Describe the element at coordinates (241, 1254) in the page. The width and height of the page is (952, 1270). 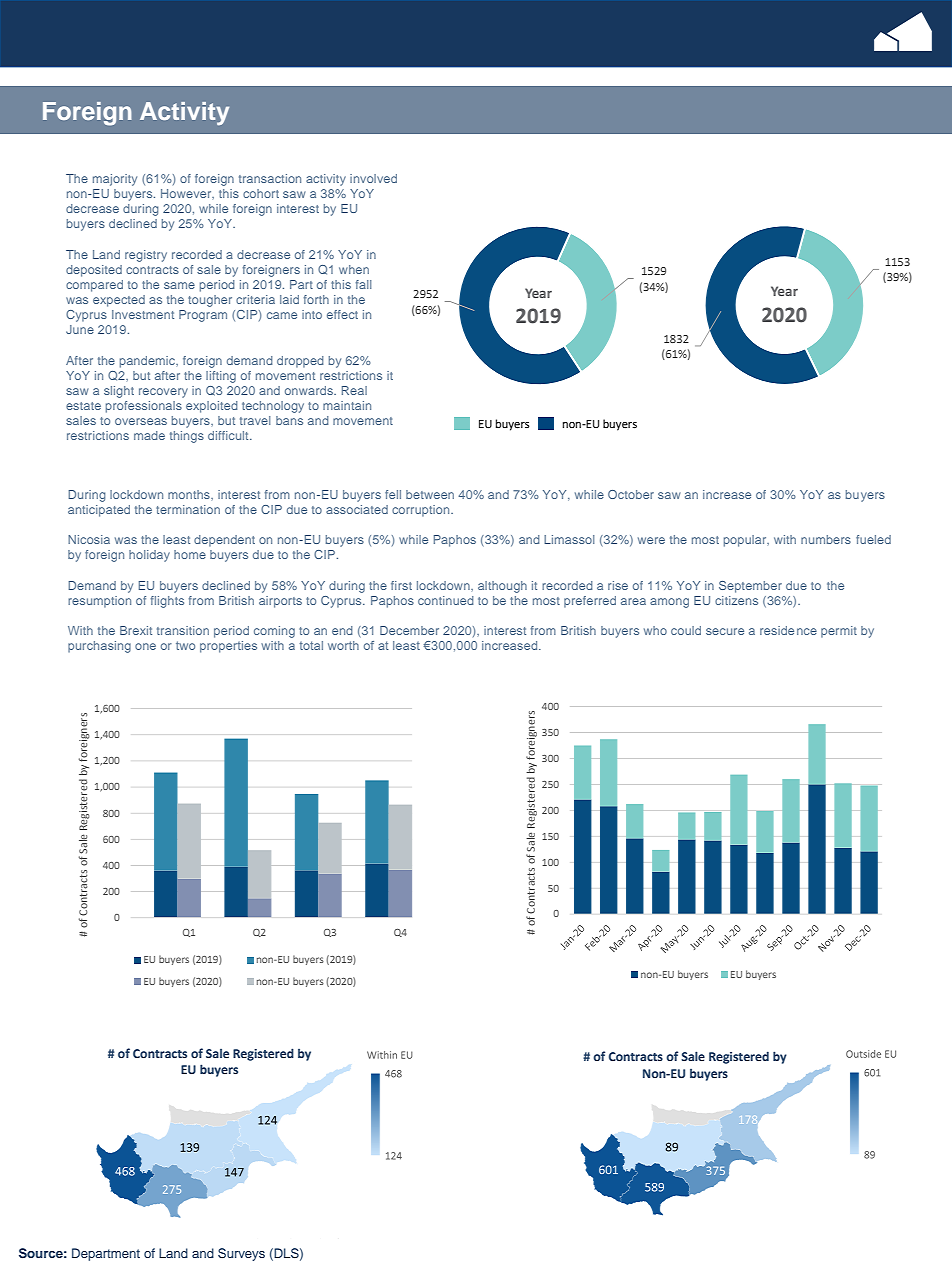
I see `Surveys` at that location.
